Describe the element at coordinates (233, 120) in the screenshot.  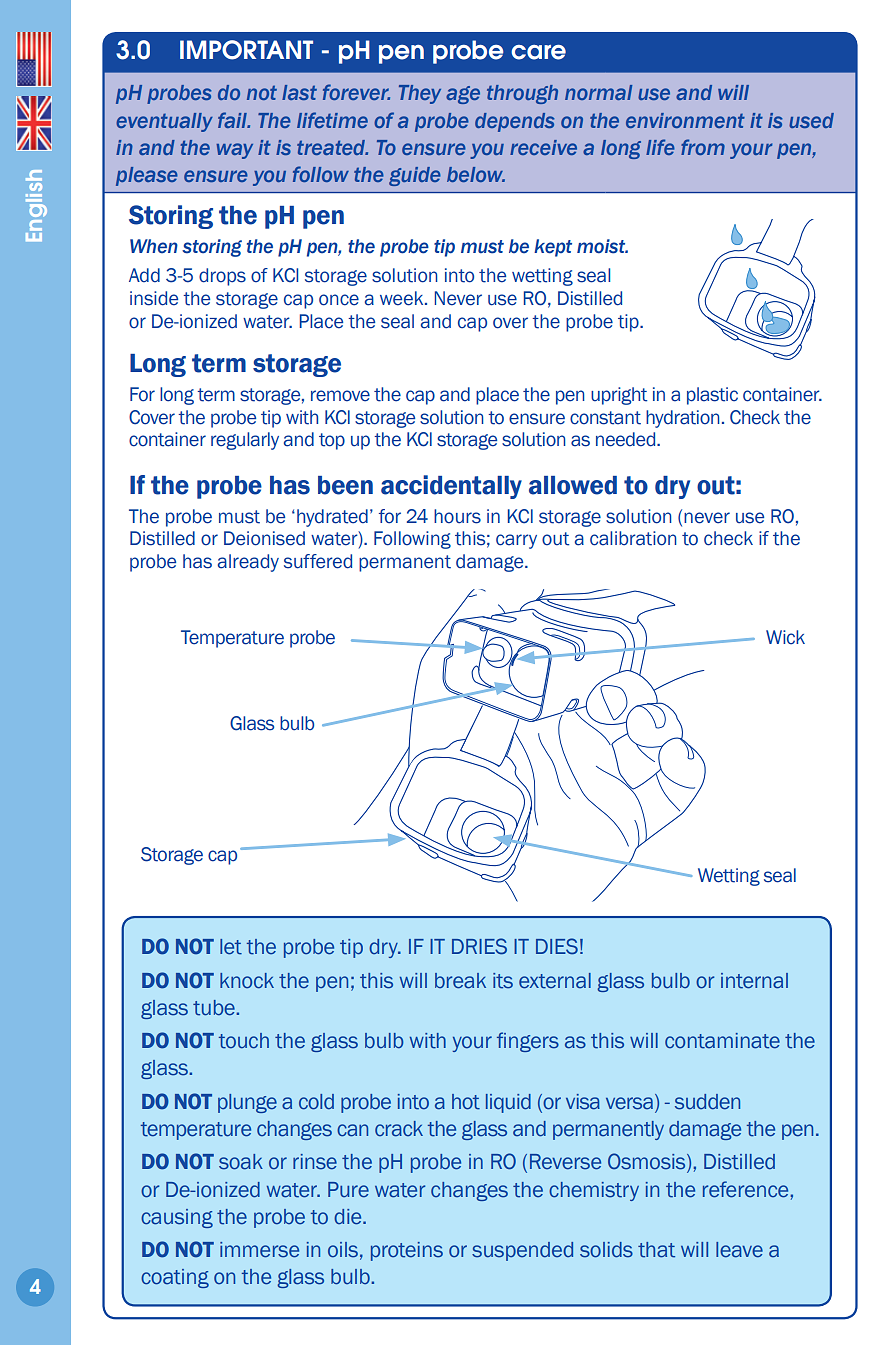
I see `fail` at that location.
